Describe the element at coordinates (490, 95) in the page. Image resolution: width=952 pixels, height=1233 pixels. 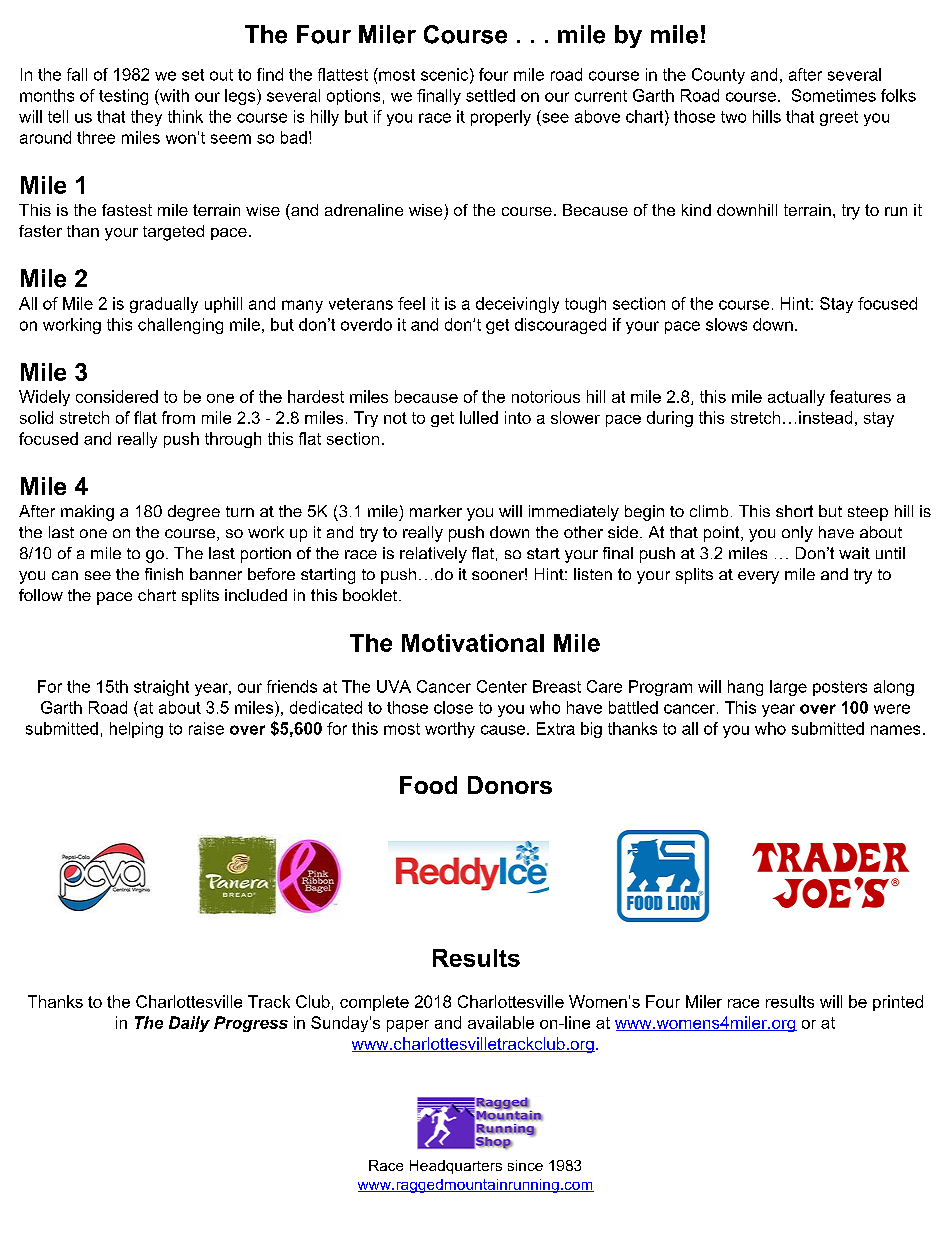
I see `settled` at that location.
